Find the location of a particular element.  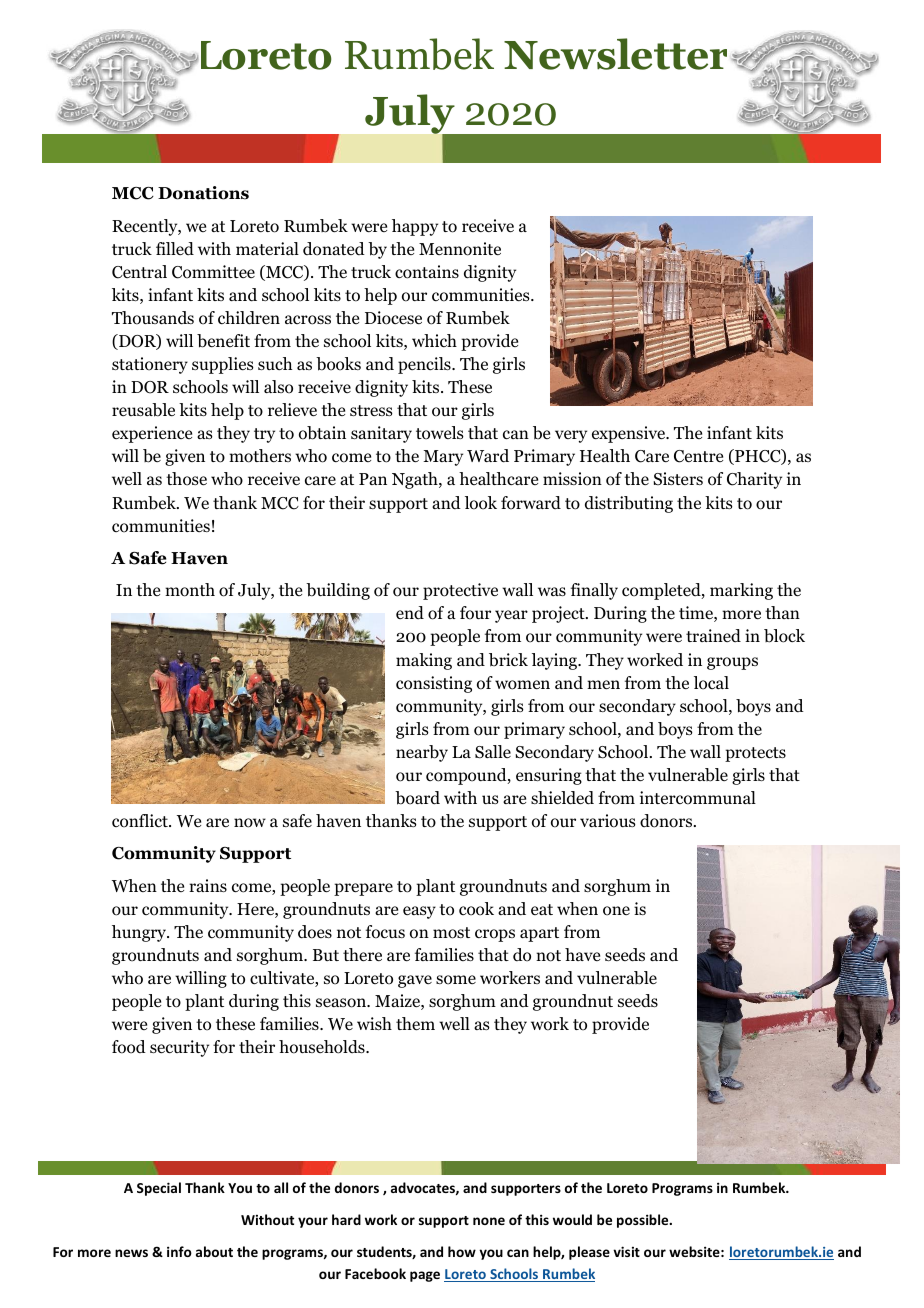

expensive is located at coordinates (630, 434).
